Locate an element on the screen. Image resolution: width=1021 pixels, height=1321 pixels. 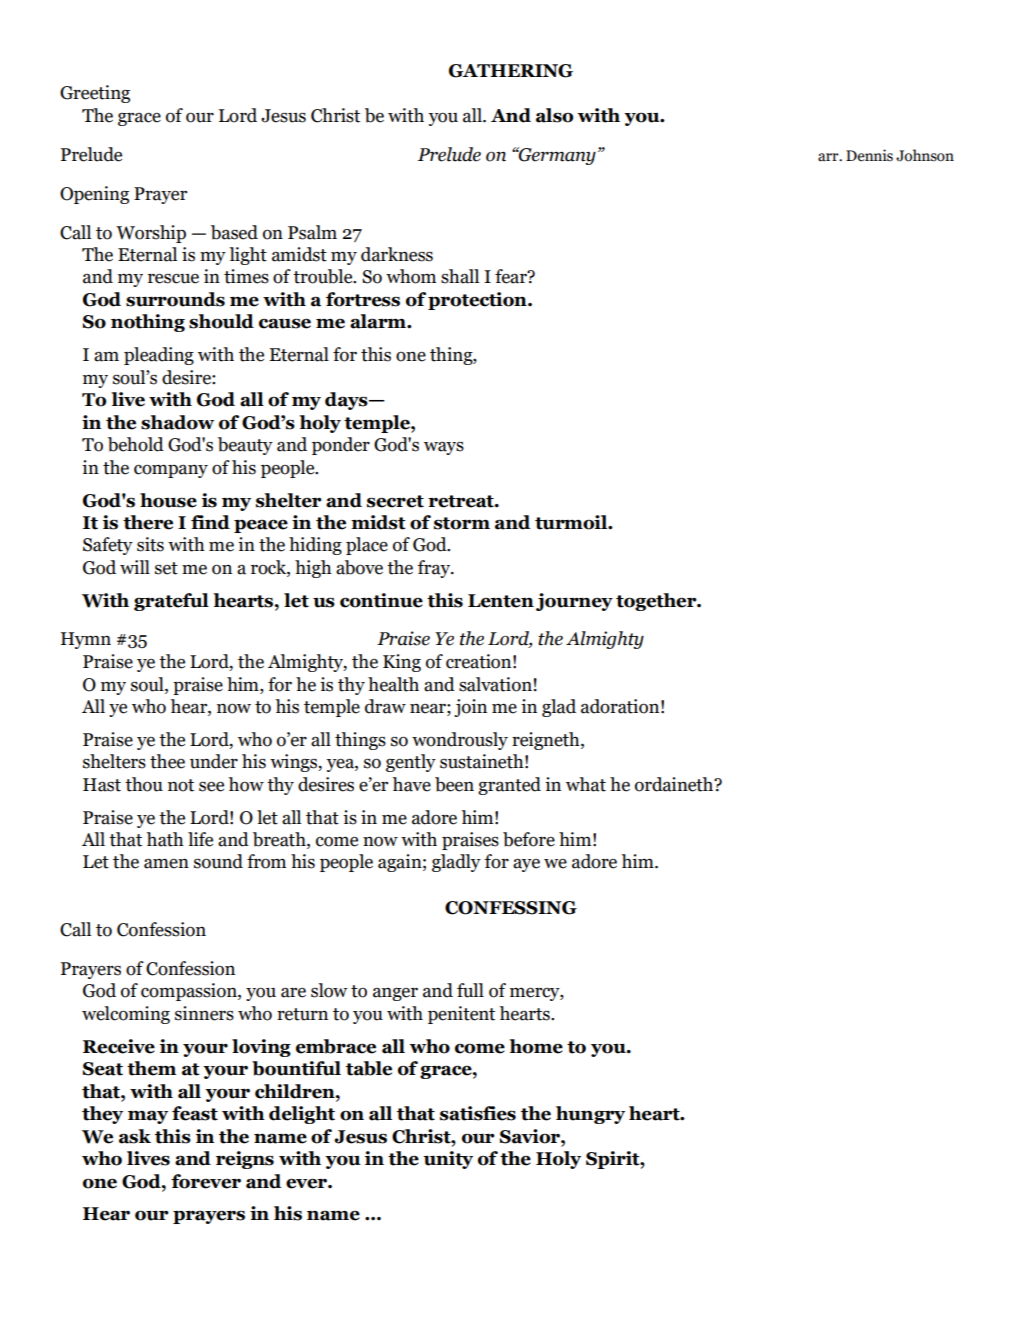
Lenten is located at coordinates (501, 601).
